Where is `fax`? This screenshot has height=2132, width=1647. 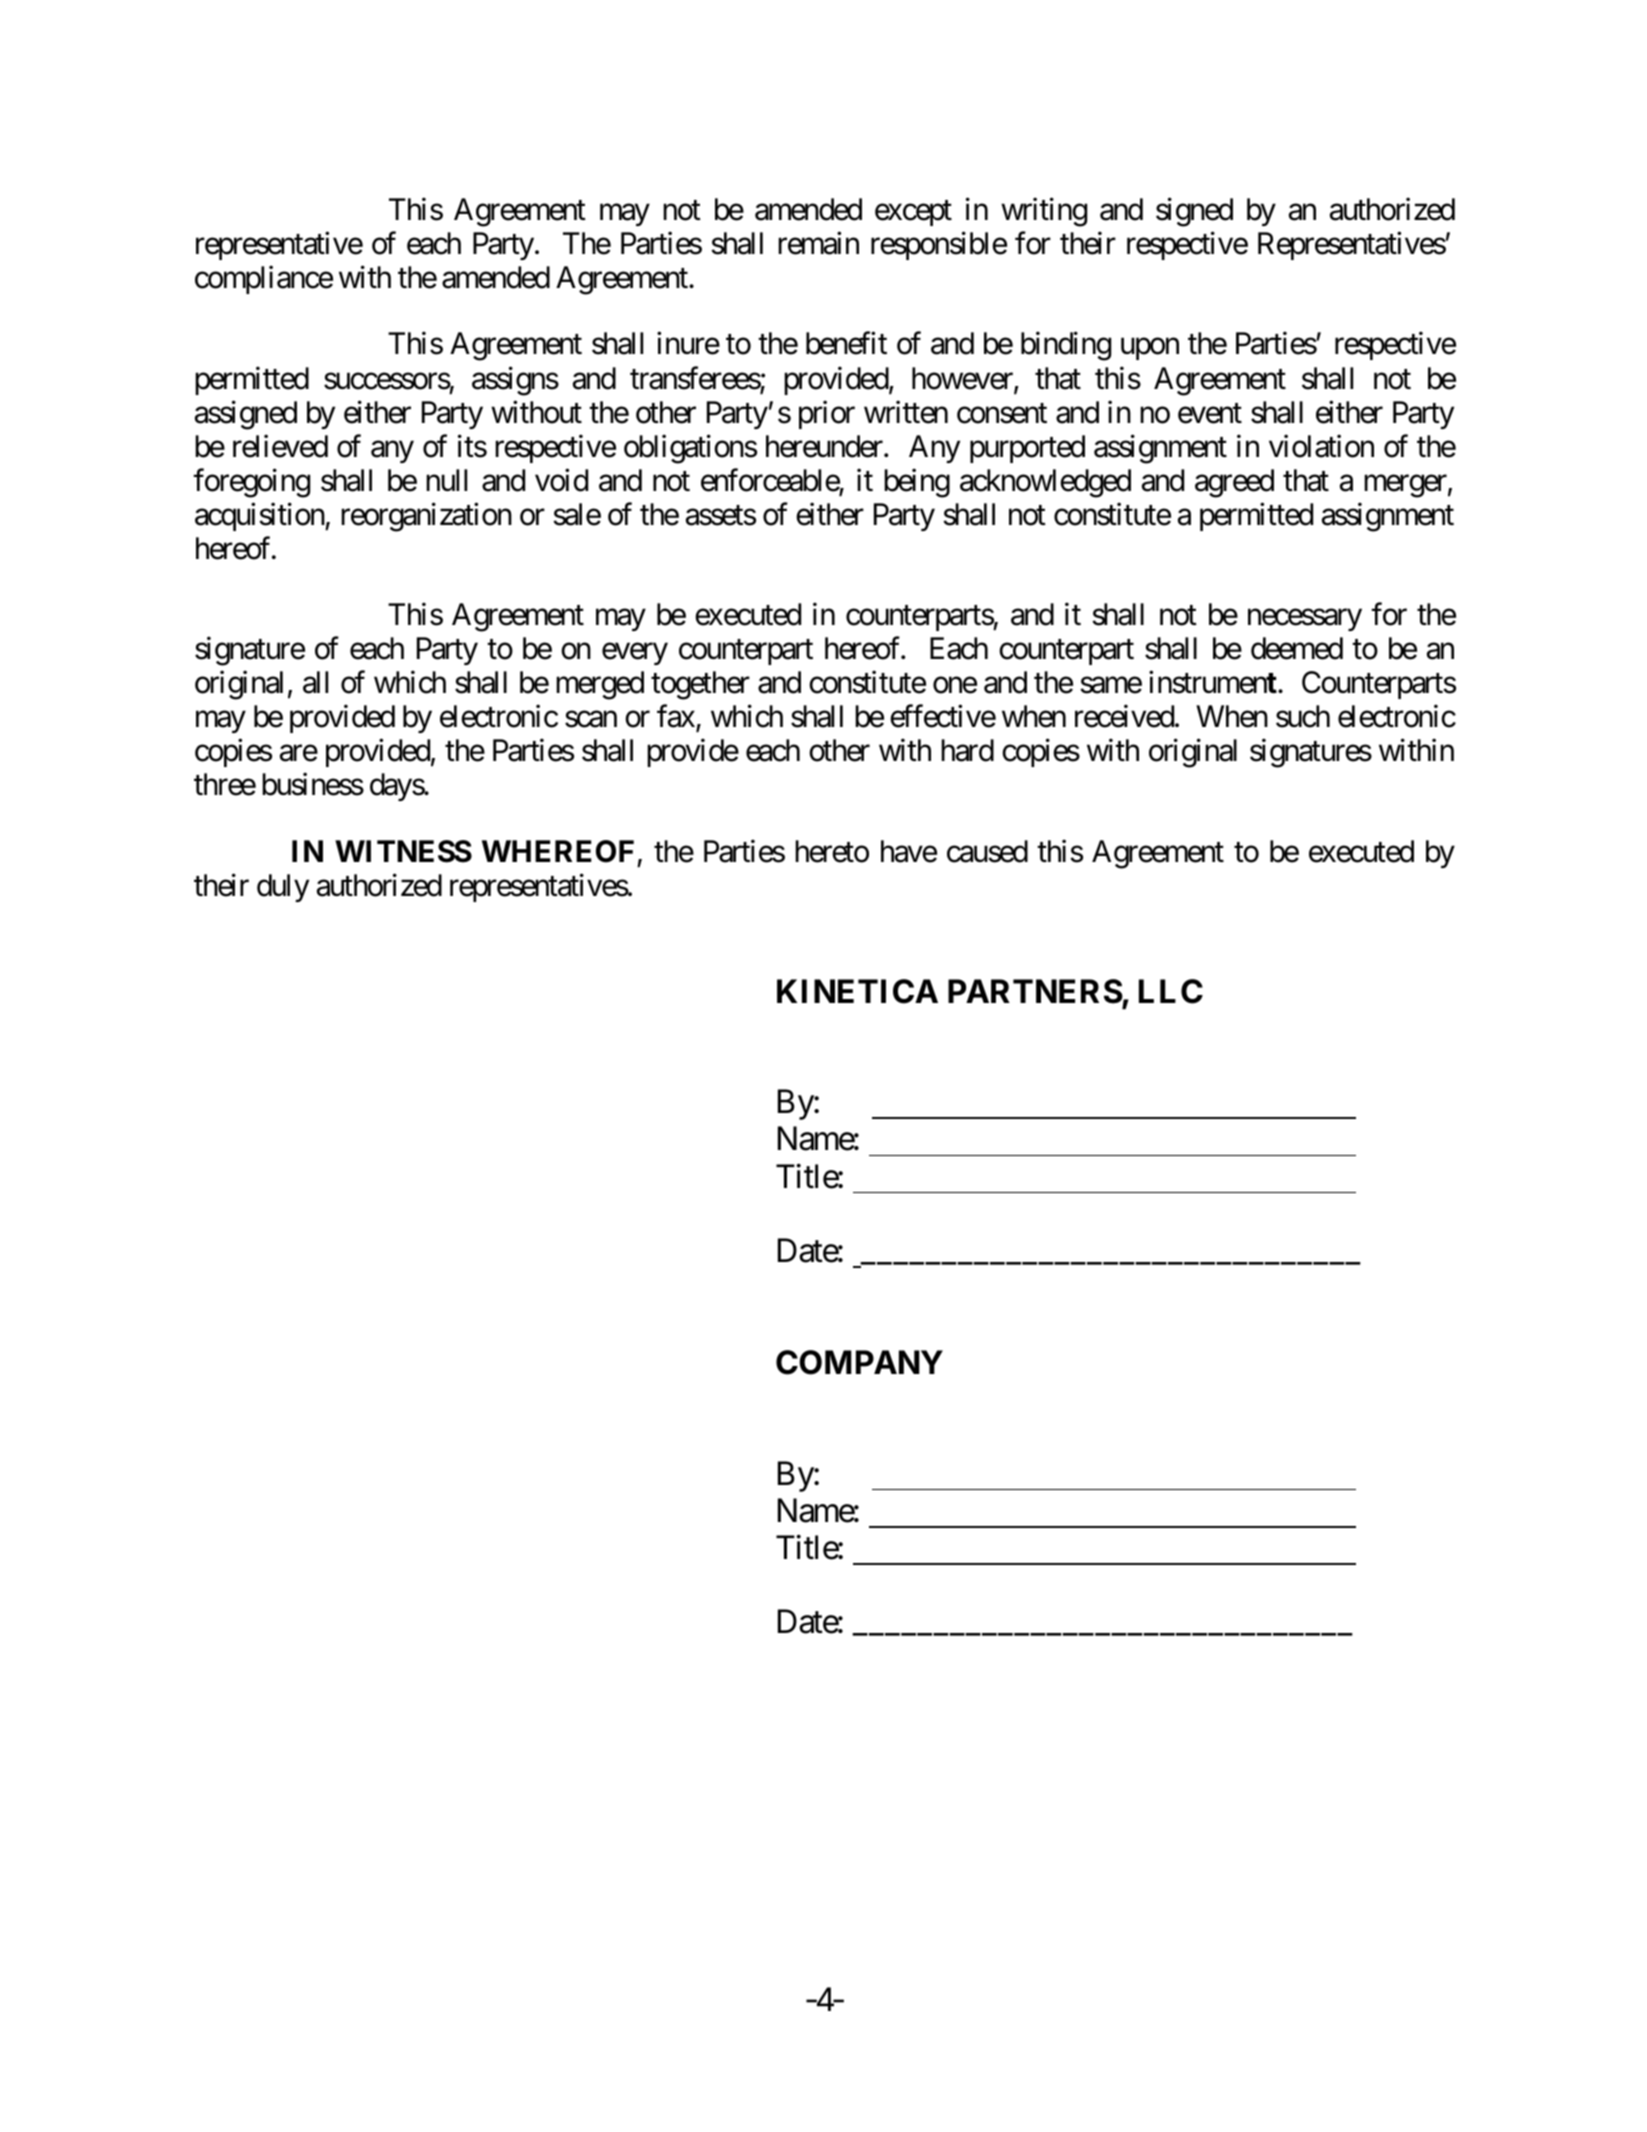 fax is located at coordinates (677, 717).
